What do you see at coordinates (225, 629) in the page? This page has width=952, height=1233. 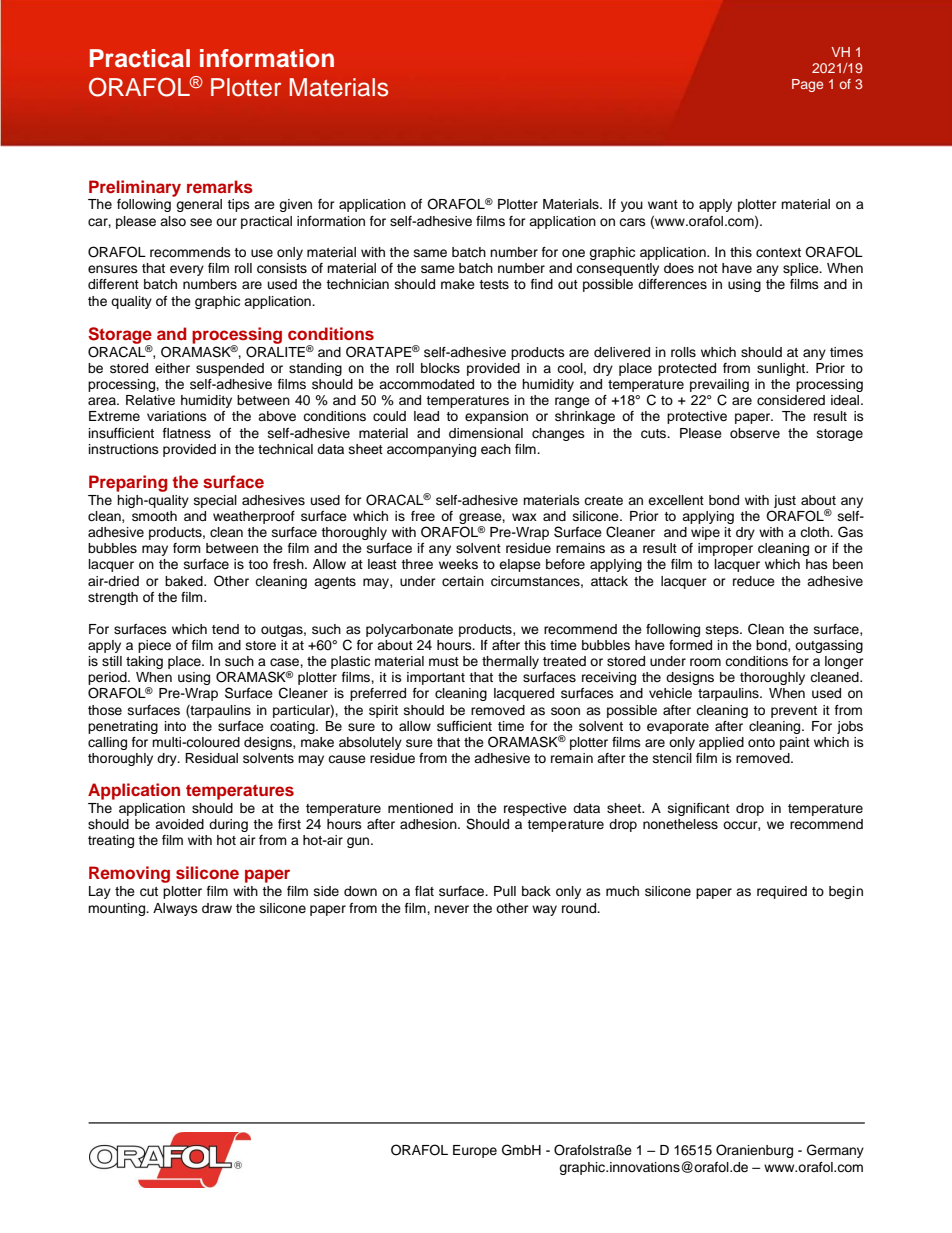 I see `tend` at bounding box center [225, 629].
